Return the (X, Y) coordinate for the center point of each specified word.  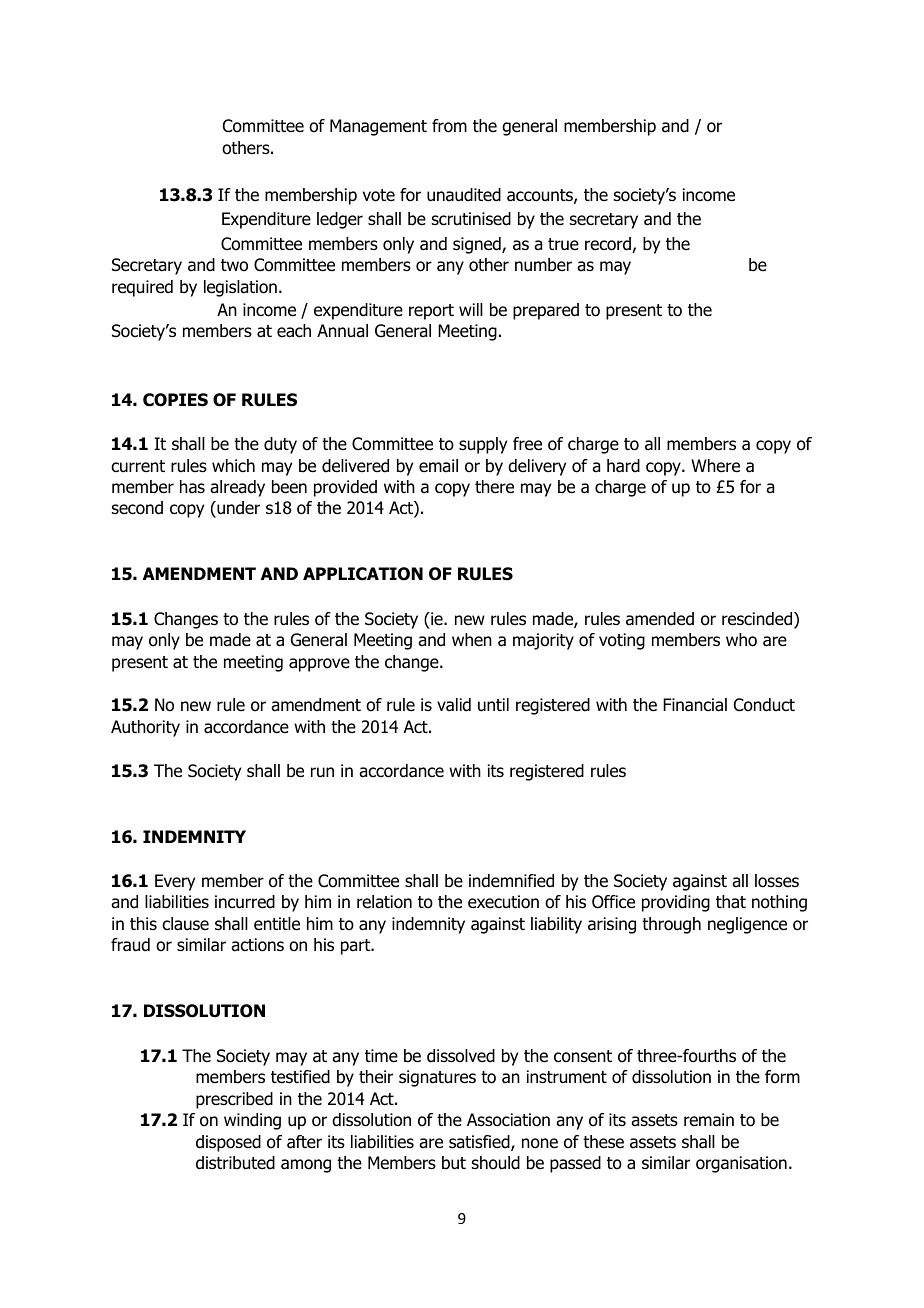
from (449, 126)
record (609, 245)
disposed (228, 1143)
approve (319, 665)
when (472, 640)
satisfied (480, 1143)
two (234, 265)
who (741, 640)
